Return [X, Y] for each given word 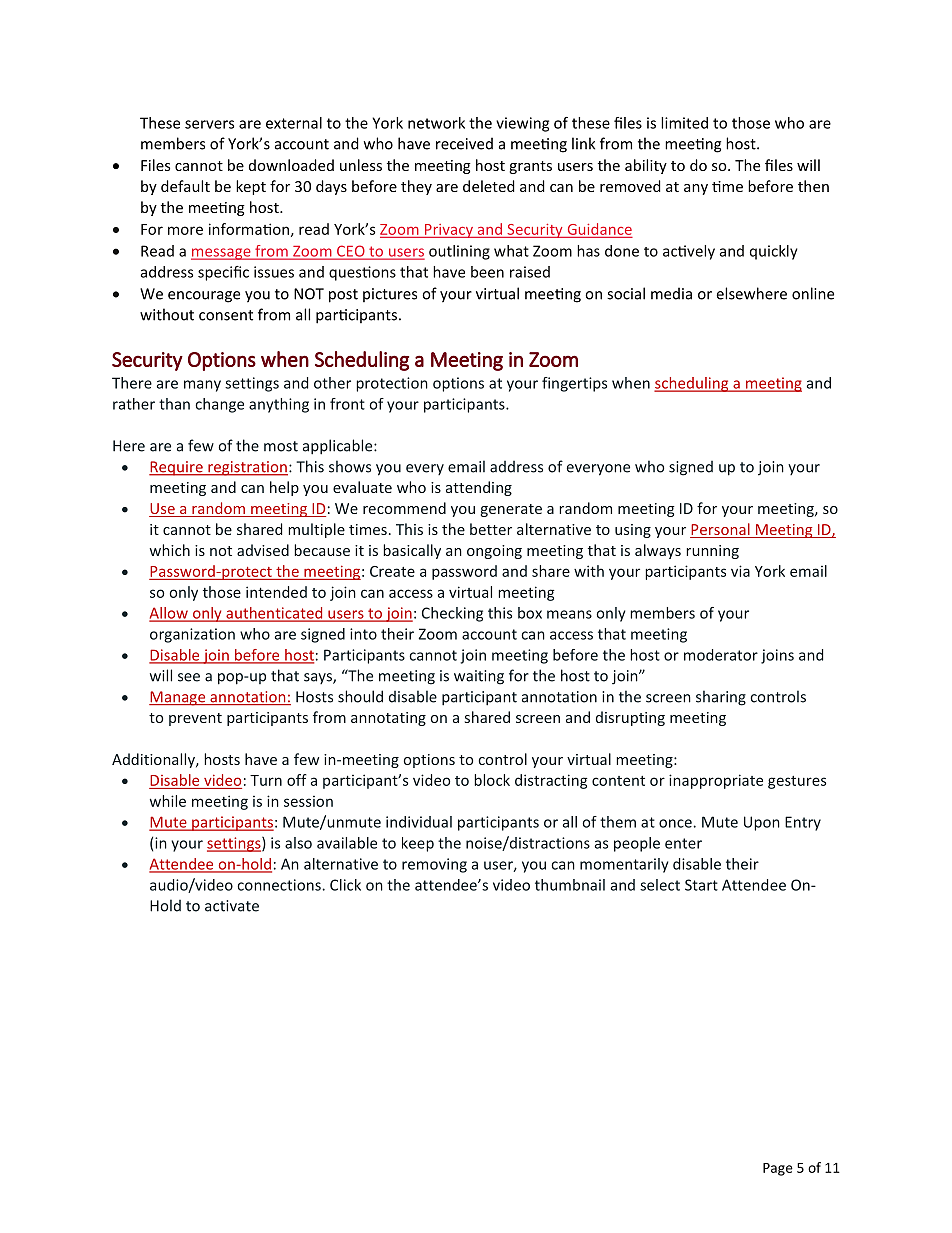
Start [701, 885]
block [492, 780]
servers [209, 124]
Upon [762, 823]
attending [479, 488]
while [168, 801]
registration [247, 468]
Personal [721, 530]
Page [778, 1169]
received [464, 143]
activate [232, 906]
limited [684, 123]
